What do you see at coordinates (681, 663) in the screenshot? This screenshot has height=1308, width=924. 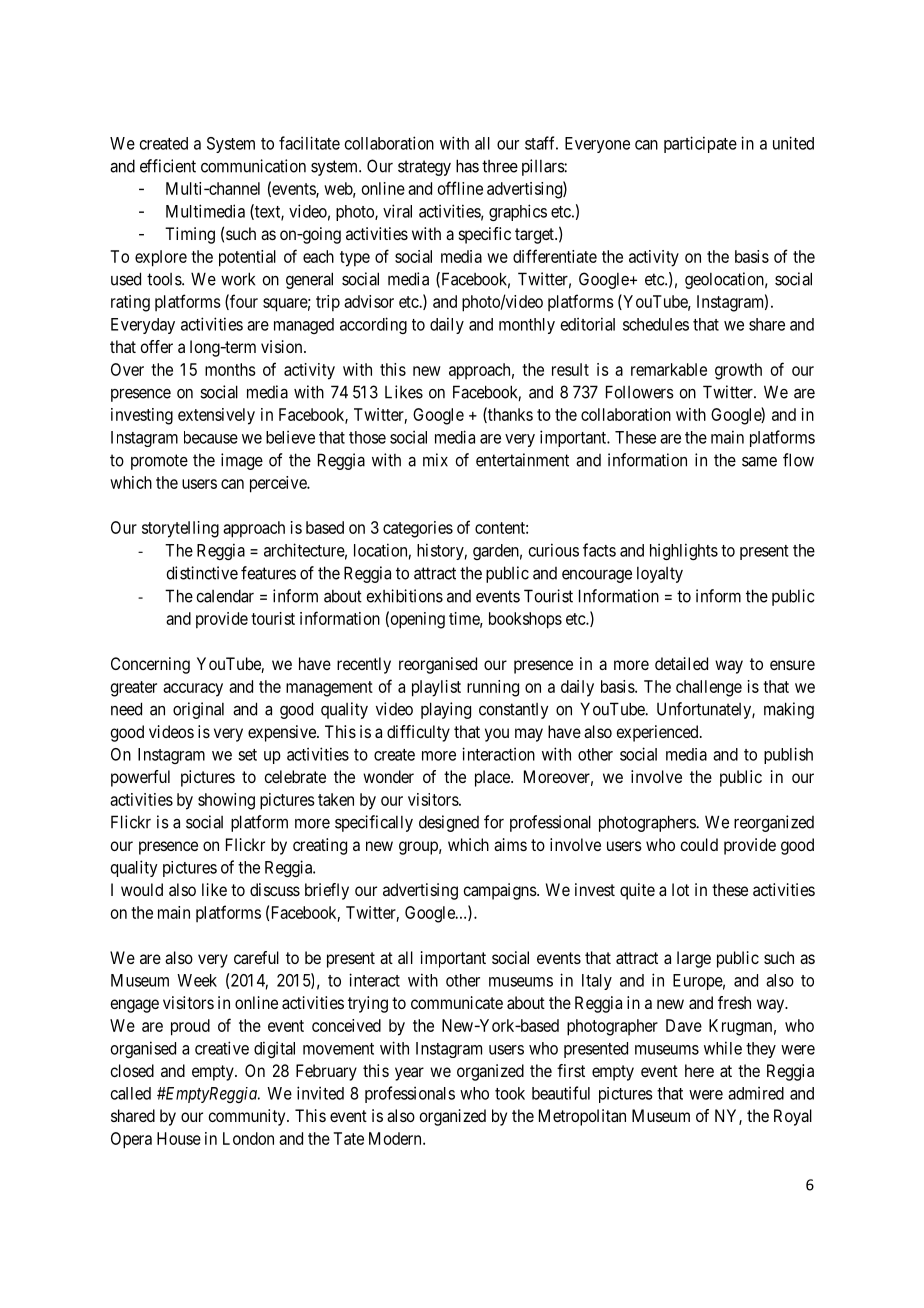 I see `detailed` at bounding box center [681, 663].
